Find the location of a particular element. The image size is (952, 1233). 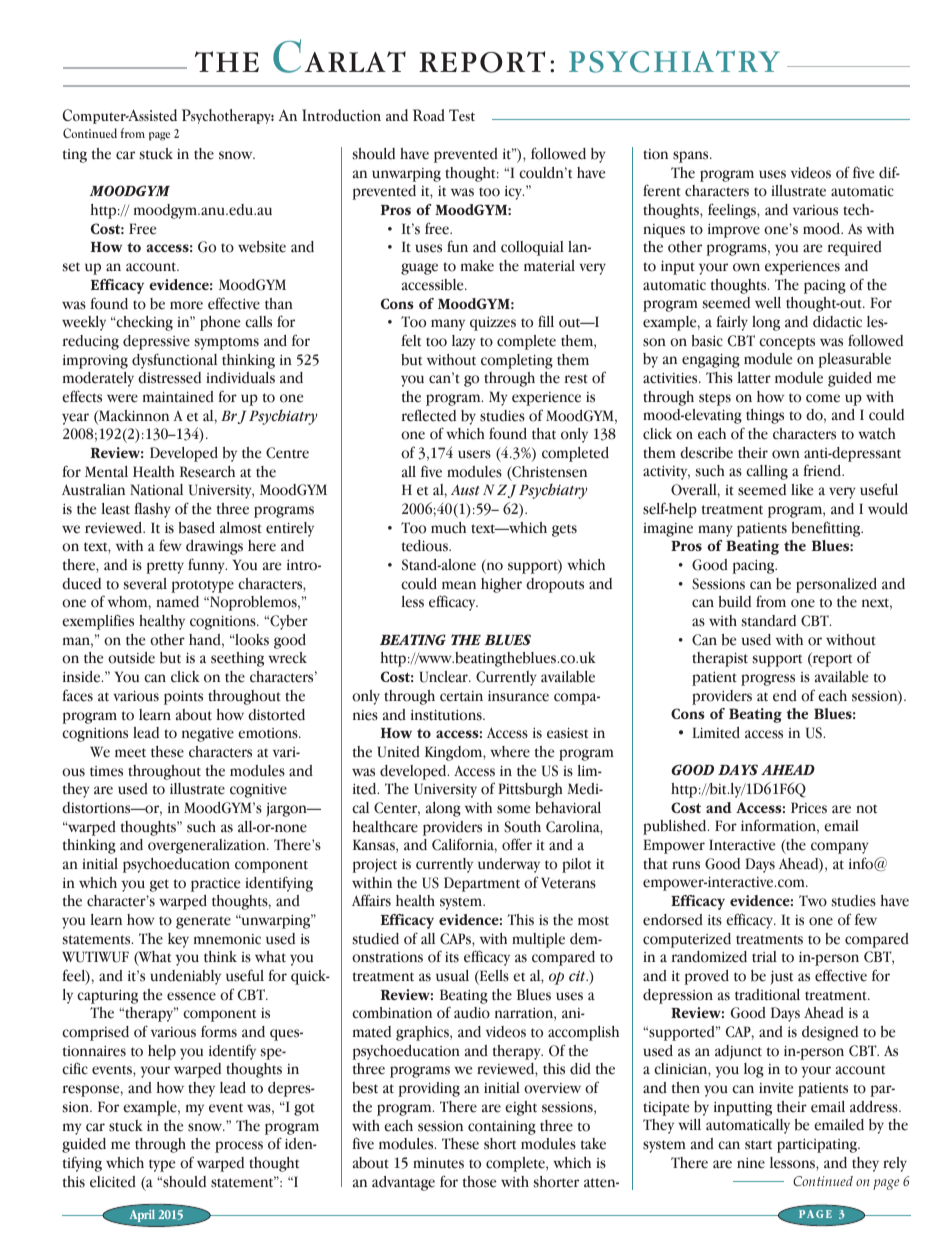

spans is located at coordinates (692, 157).
